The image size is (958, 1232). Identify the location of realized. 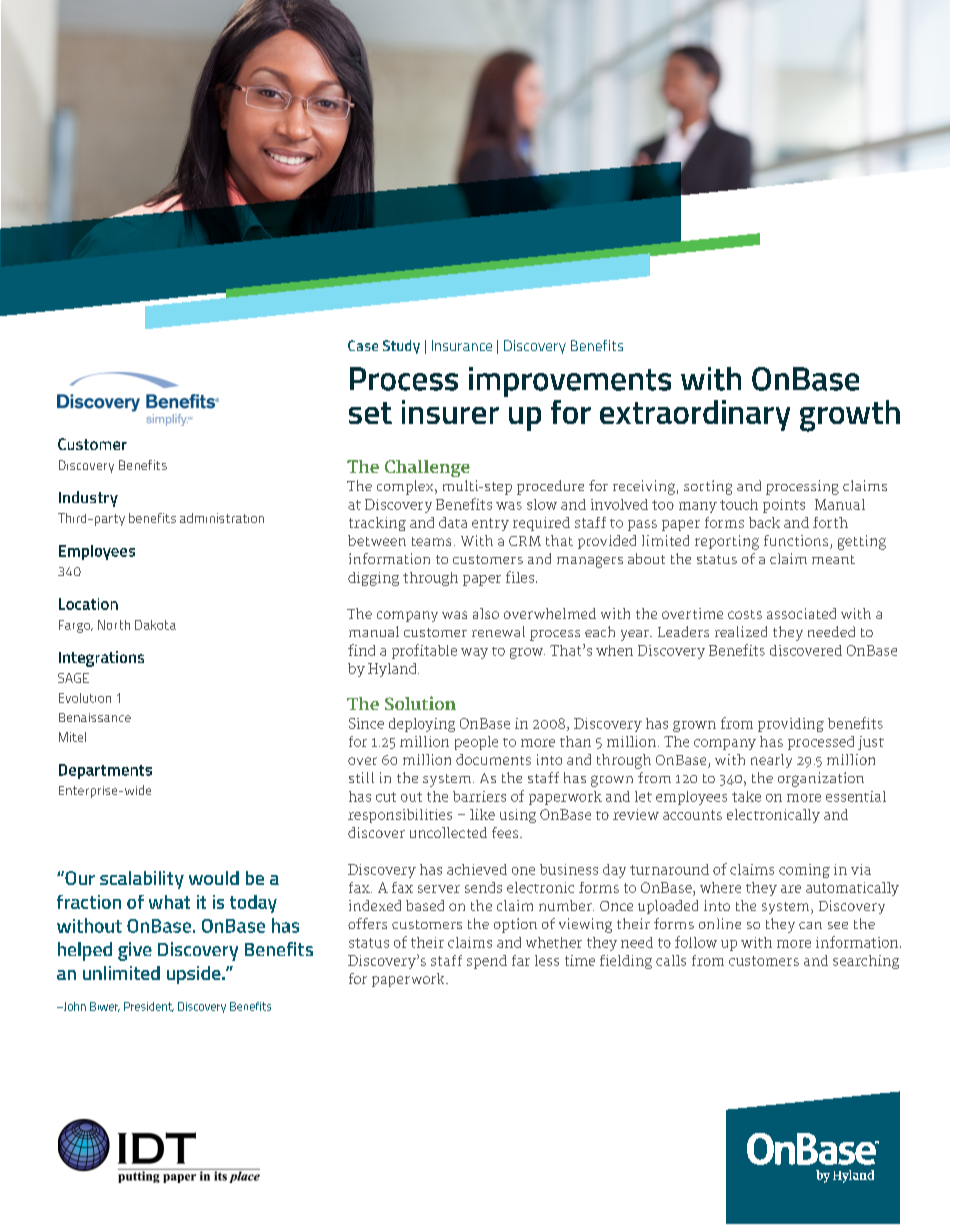
(741, 631).
